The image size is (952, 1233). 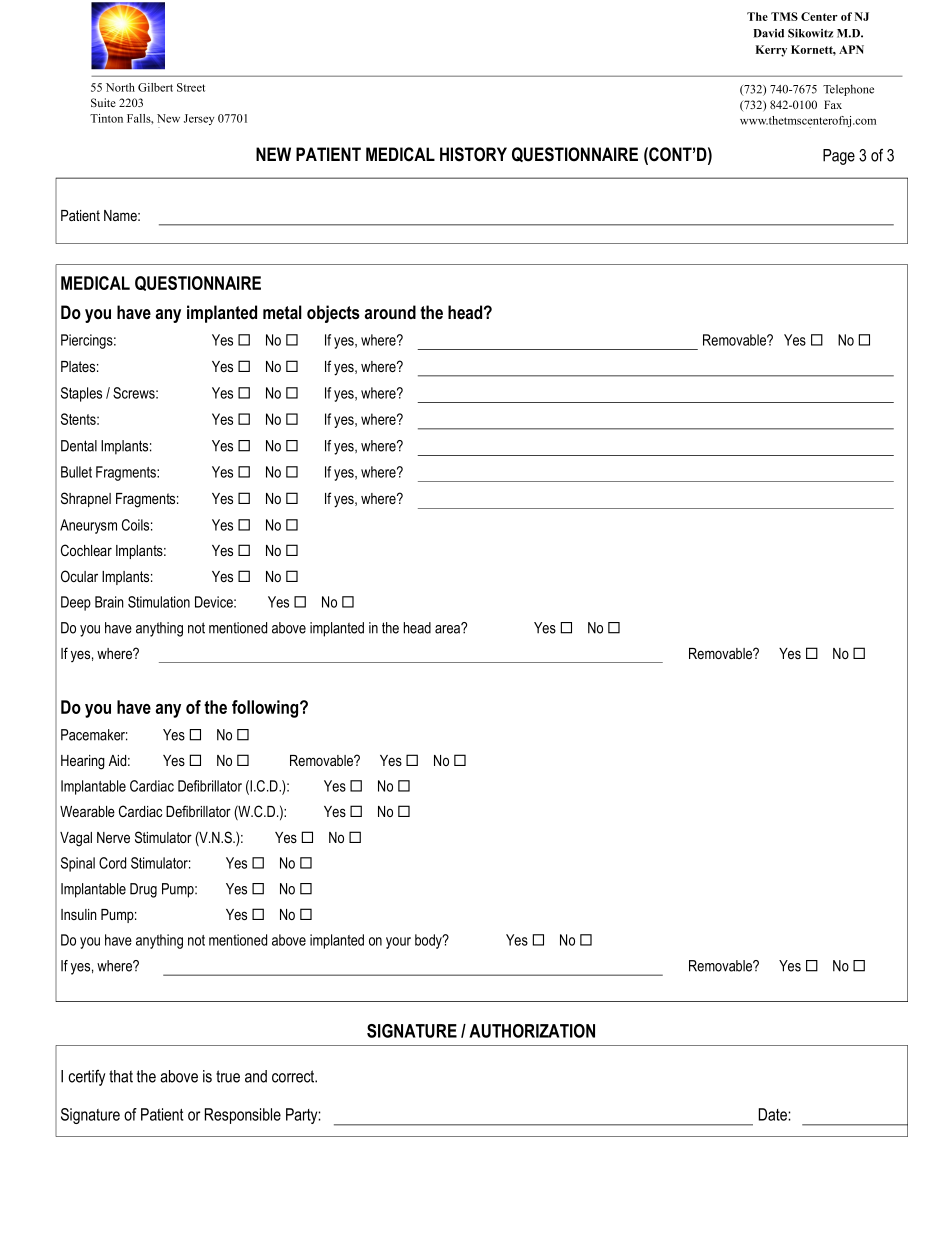 What do you see at coordinates (473, 154) in the screenshot?
I see `HISTORY` at bounding box center [473, 154].
